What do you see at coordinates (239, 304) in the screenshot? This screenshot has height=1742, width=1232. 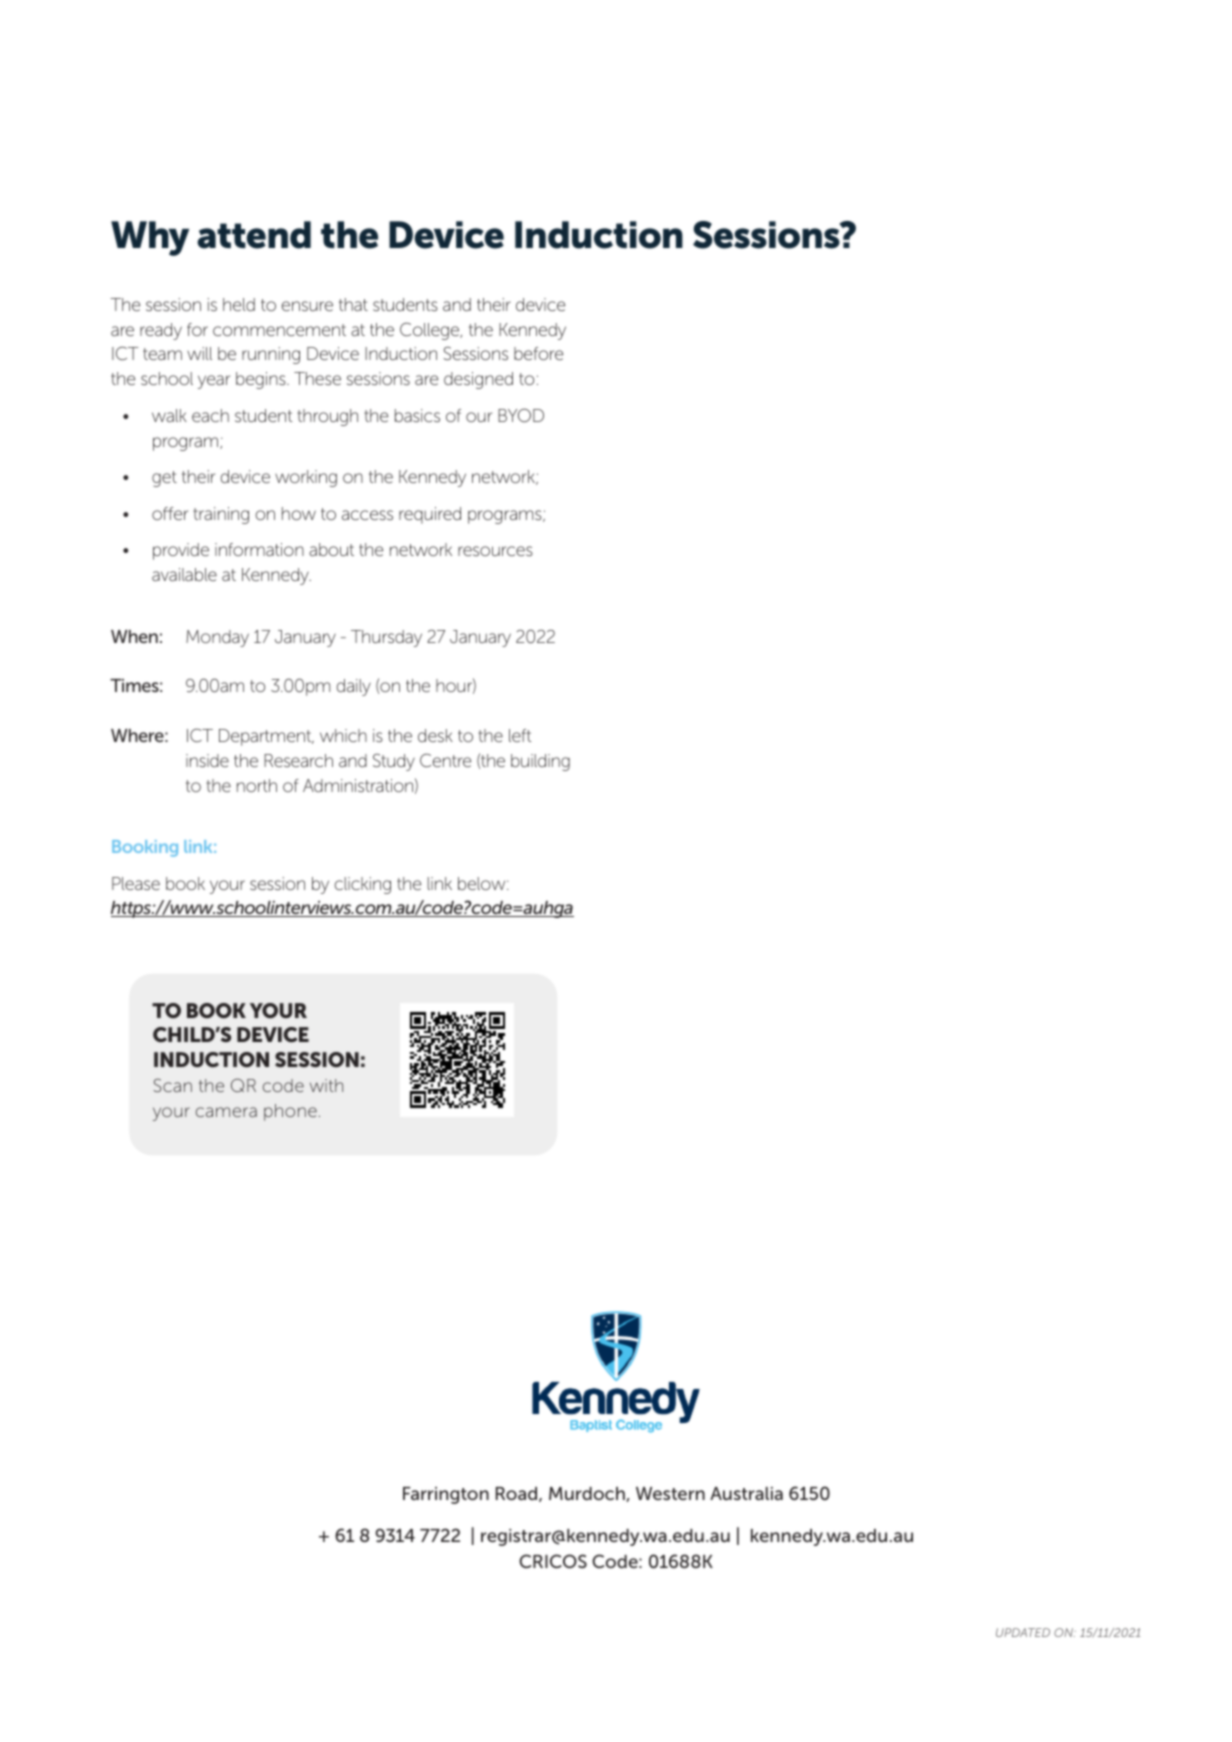 I see `held` at bounding box center [239, 304].
